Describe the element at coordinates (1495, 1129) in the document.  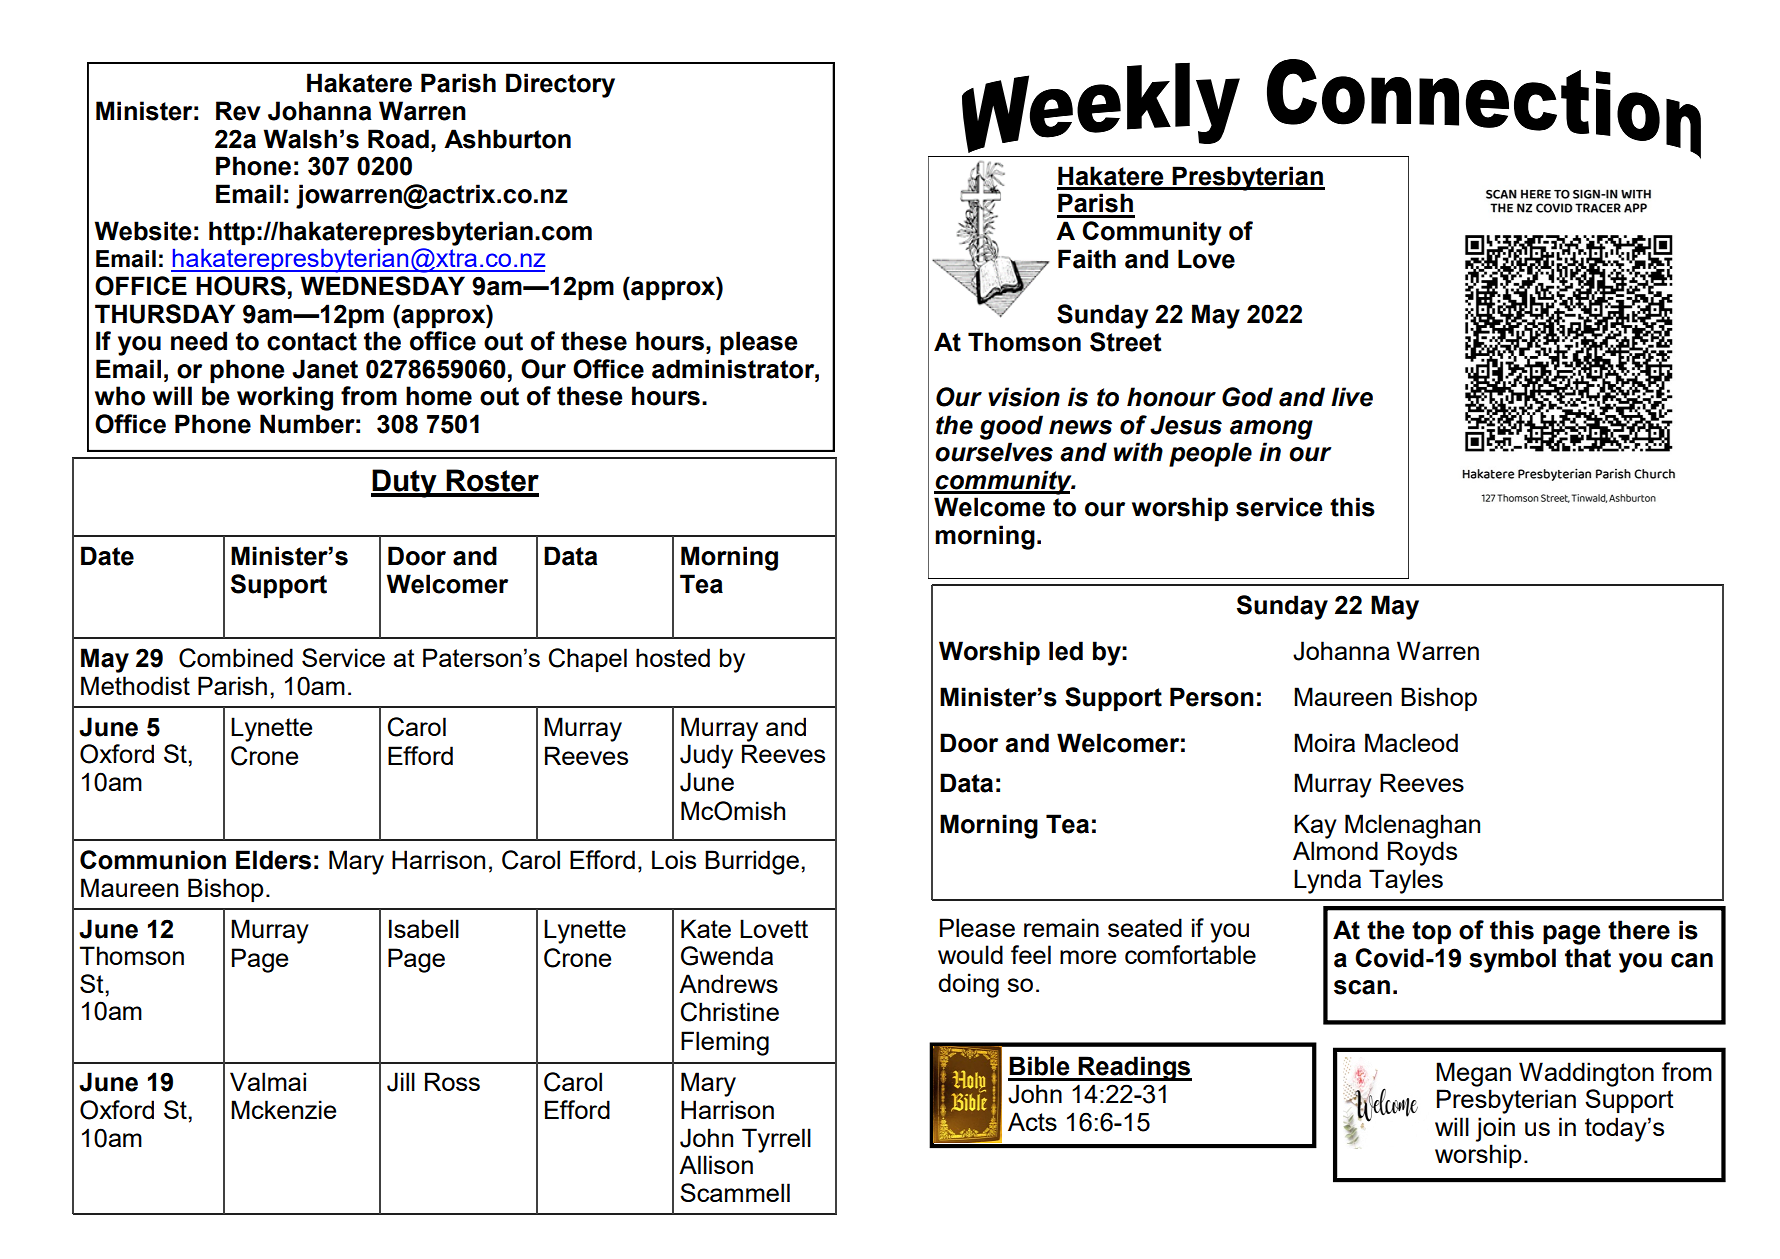
I see `join` at that location.
